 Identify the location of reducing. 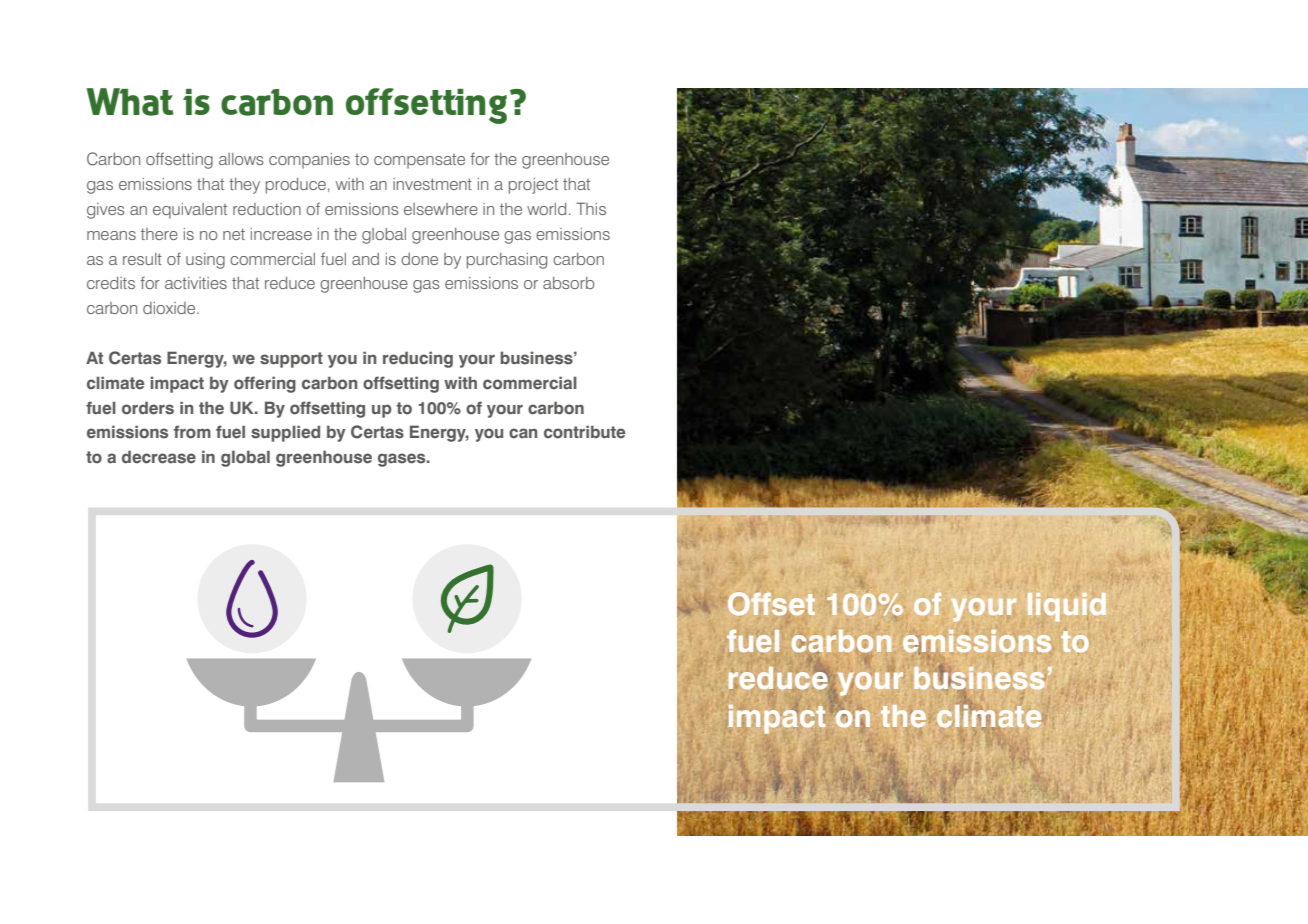
(418, 359).
